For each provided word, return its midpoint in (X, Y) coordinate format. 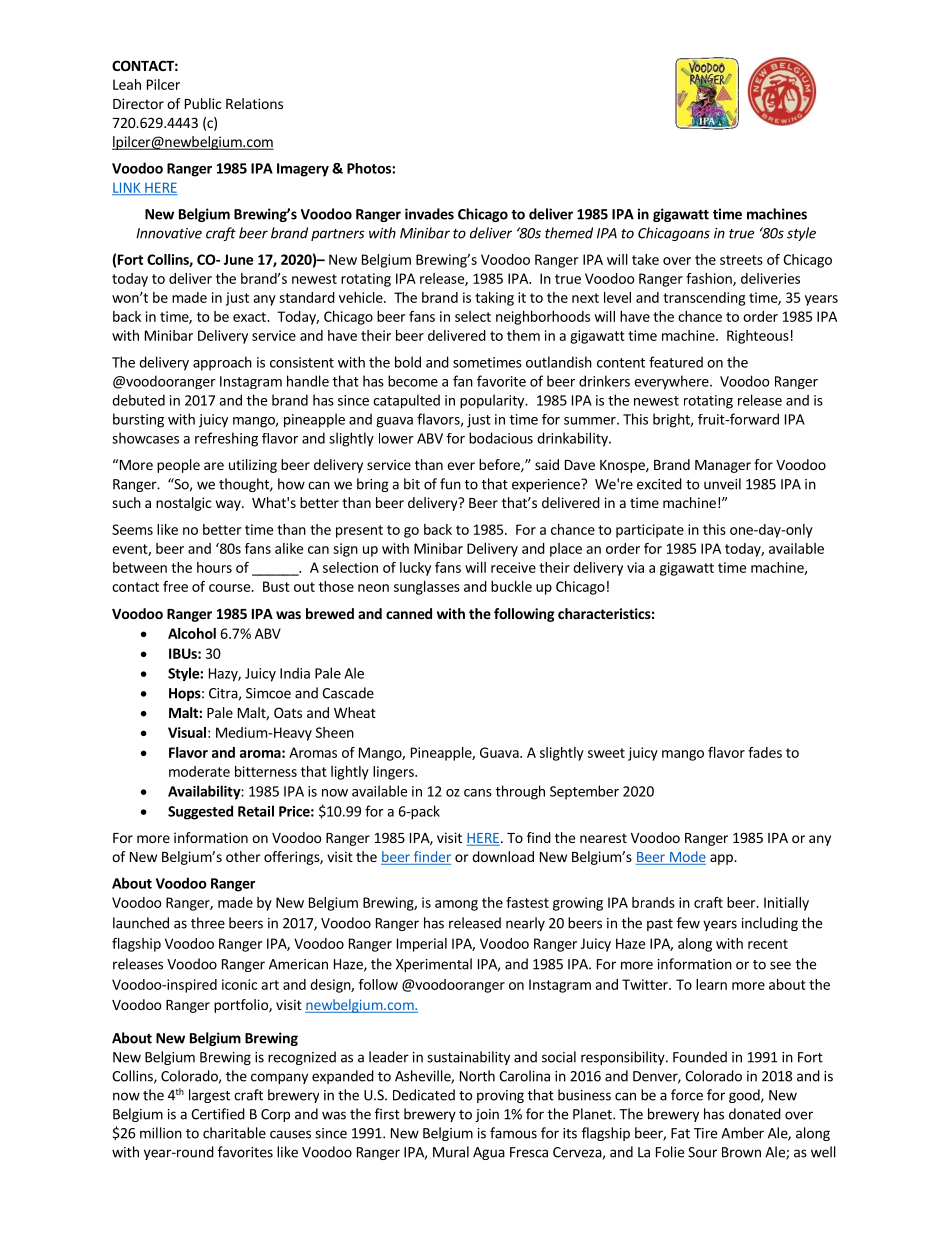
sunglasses (427, 588)
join (487, 1115)
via (635, 567)
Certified (218, 1114)
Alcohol (192, 633)
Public (203, 103)
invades (429, 214)
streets (741, 260)
